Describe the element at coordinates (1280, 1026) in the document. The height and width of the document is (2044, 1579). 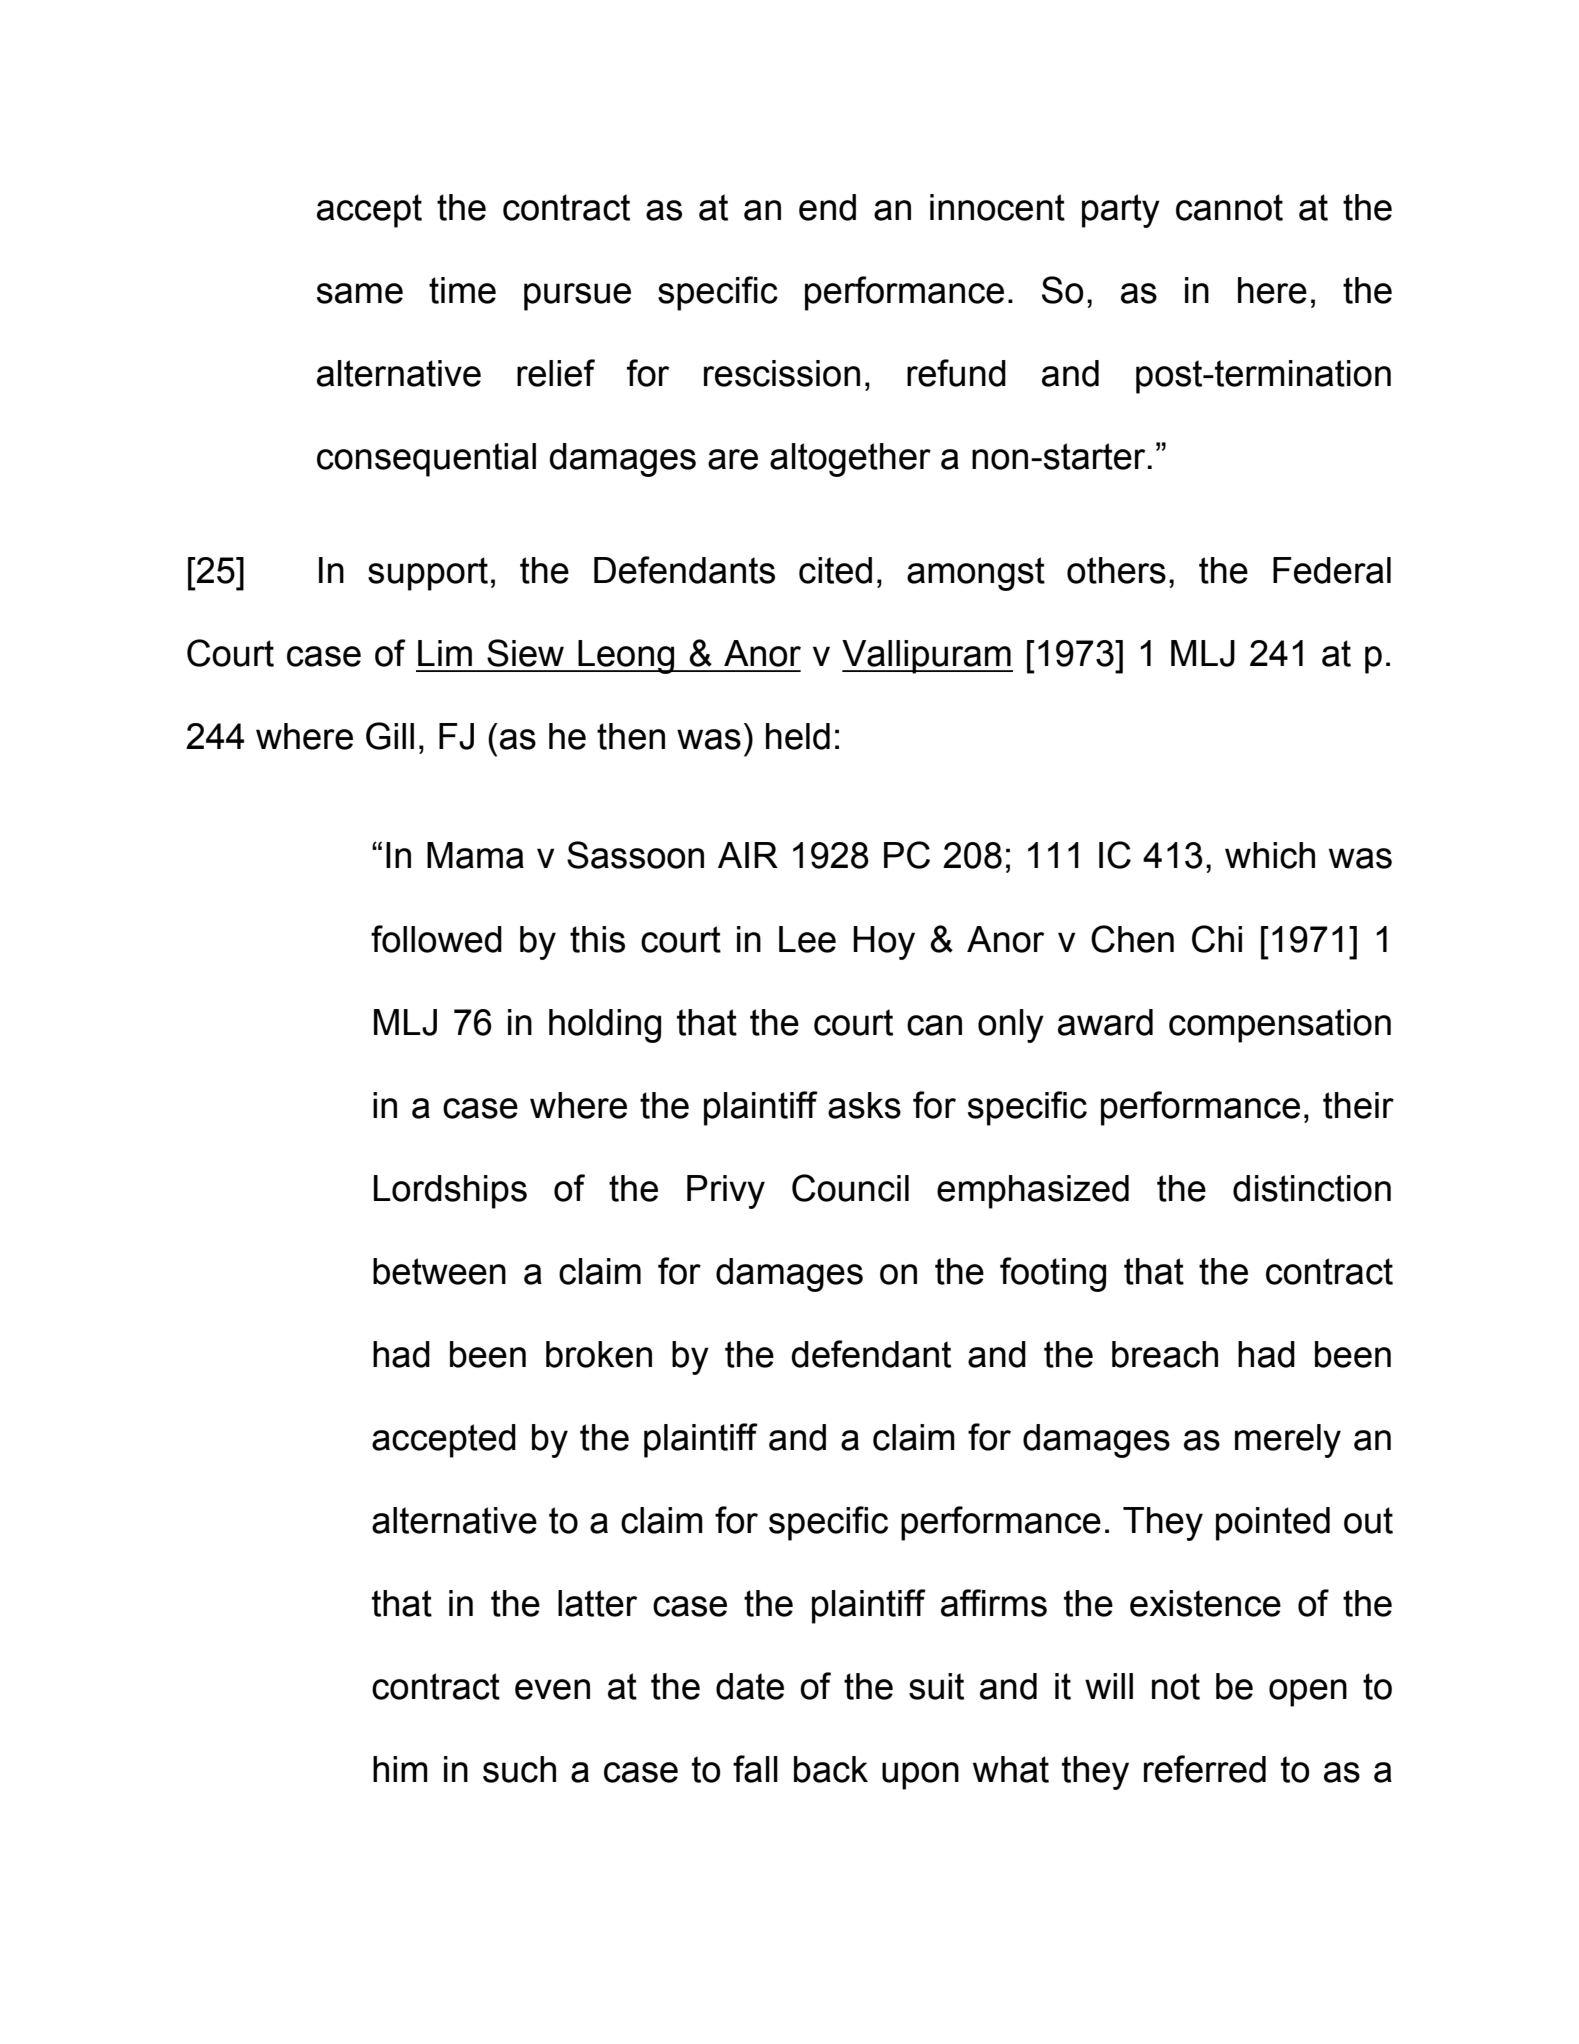
I see `compensation` at that location.
